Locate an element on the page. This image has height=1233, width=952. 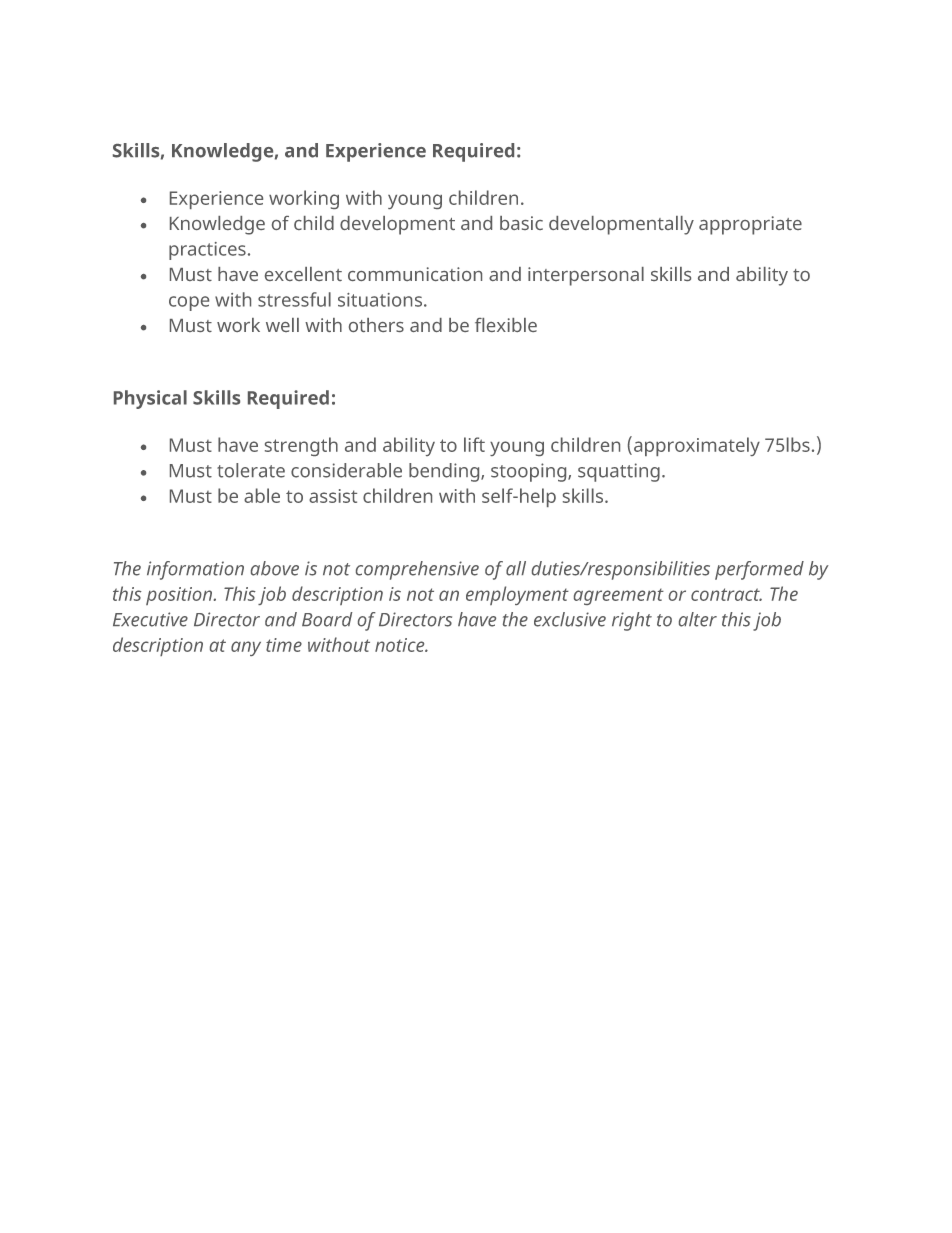
basic is located at coordinates (521, 223).
